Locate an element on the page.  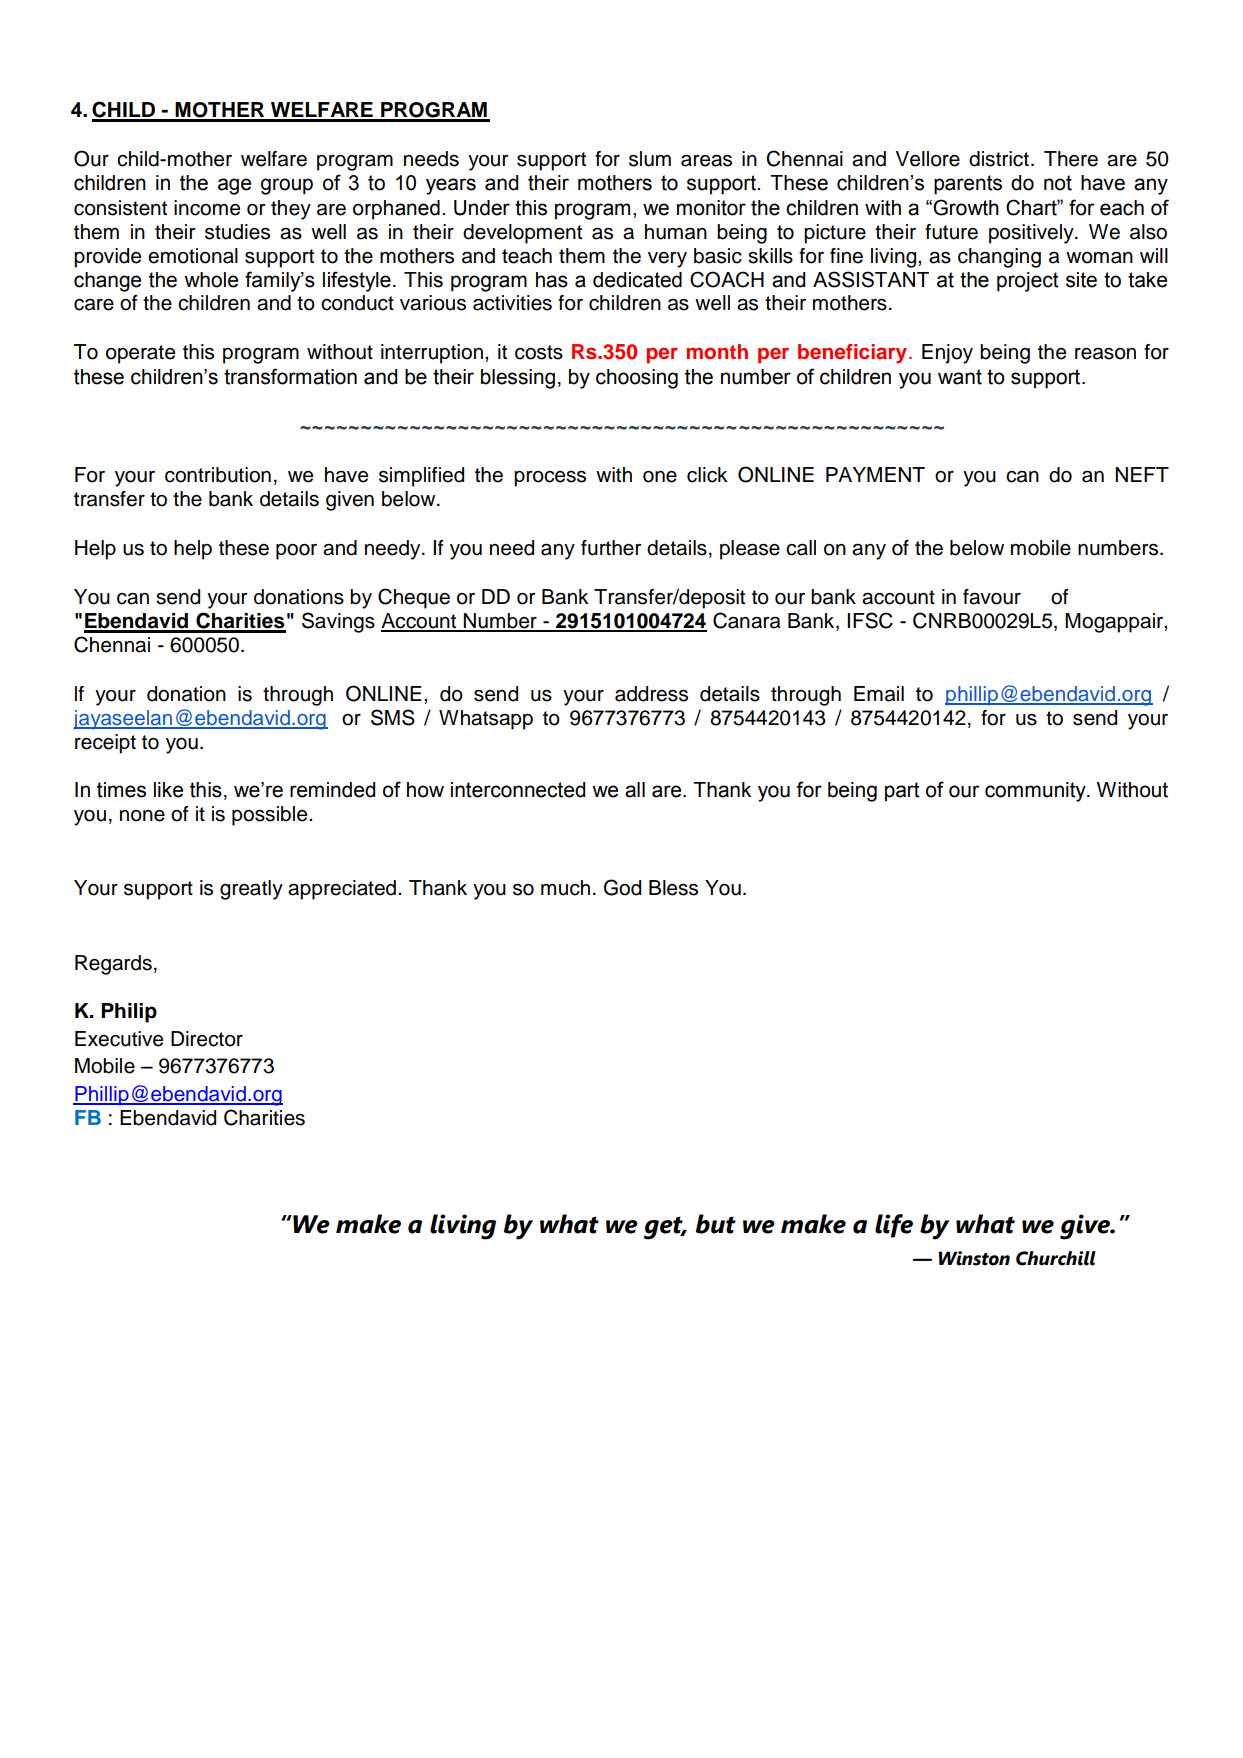
poor is located at coordinates (296, 552).
